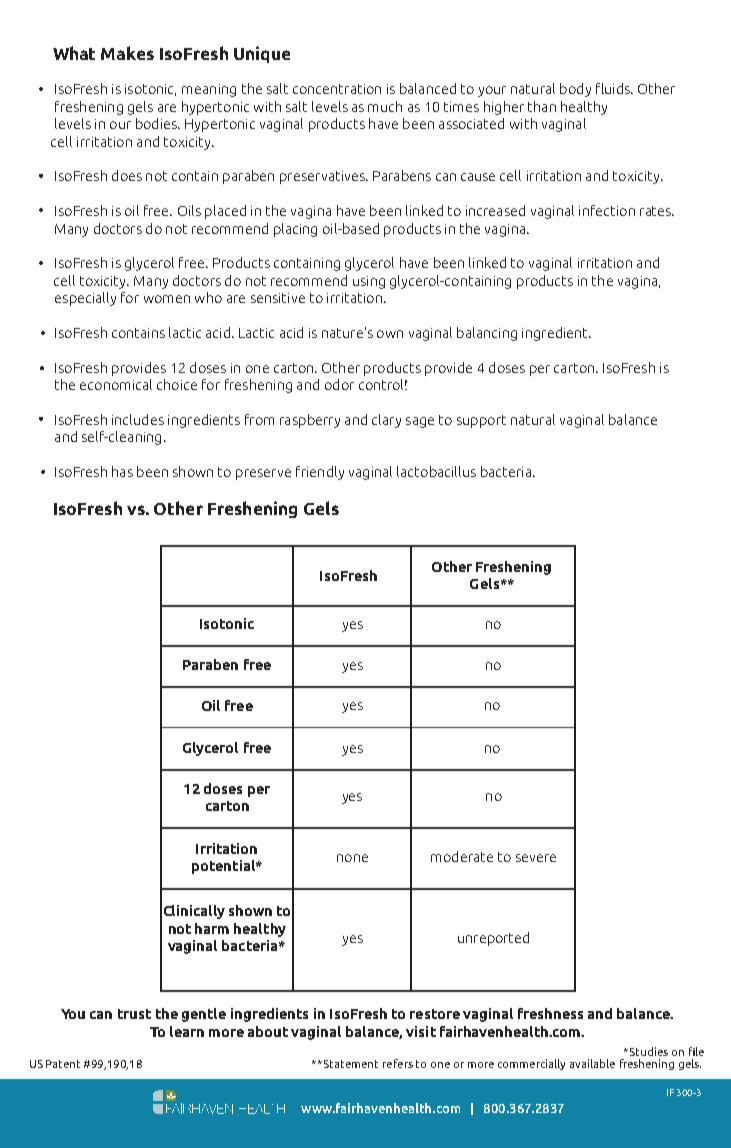 The width and height of the screenshot is (731, 1148). Describe the element at coordinates (575, 90) in the screenshot. I see `body` at that location.
